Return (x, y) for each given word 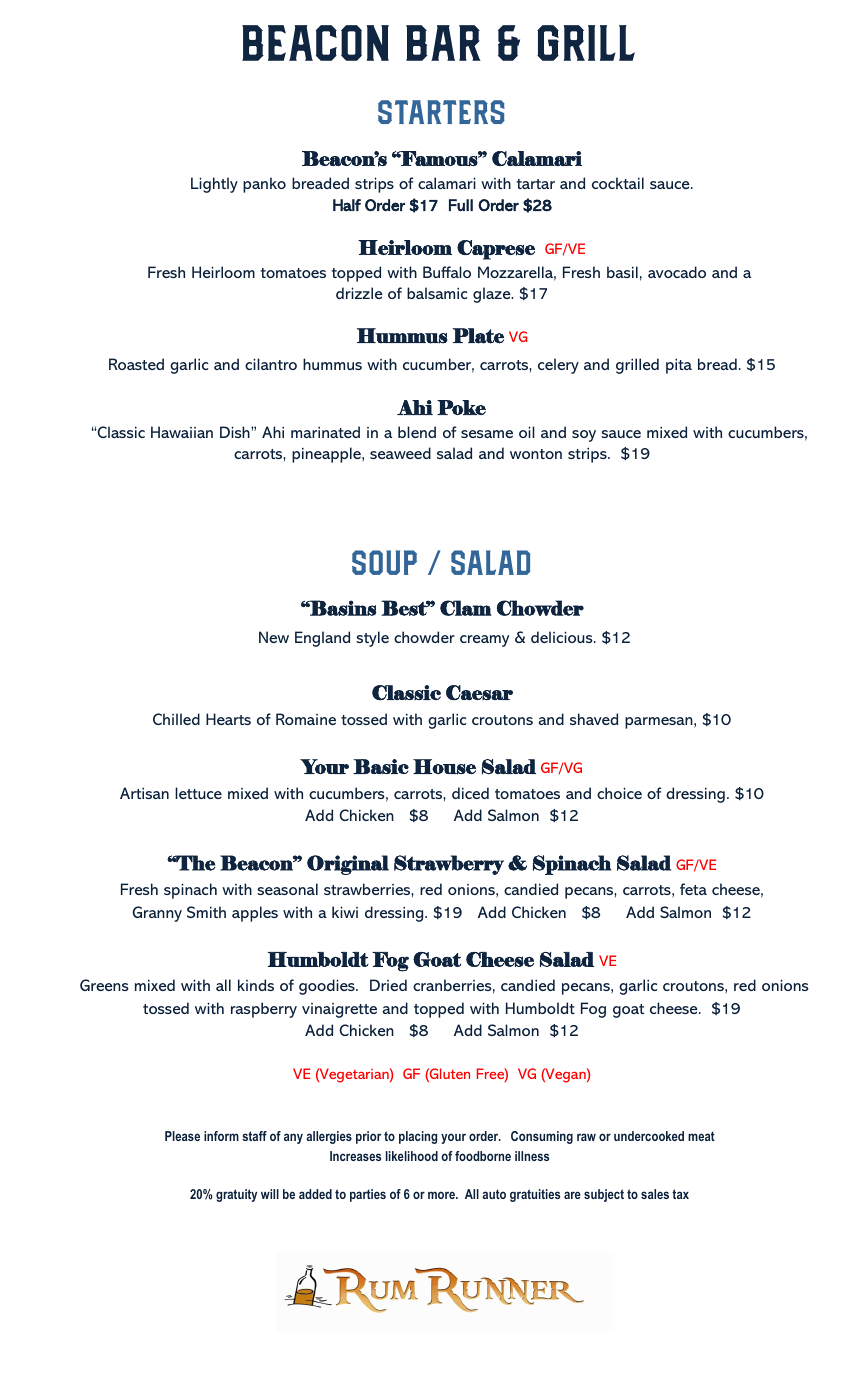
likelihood (412, 1156)
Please (182, 1136)
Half (347, 205)
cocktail (618, 183)
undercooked (649, 1136)
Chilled (176, 719)
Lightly (214, 185)
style (372, 639)
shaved (594, 719)
